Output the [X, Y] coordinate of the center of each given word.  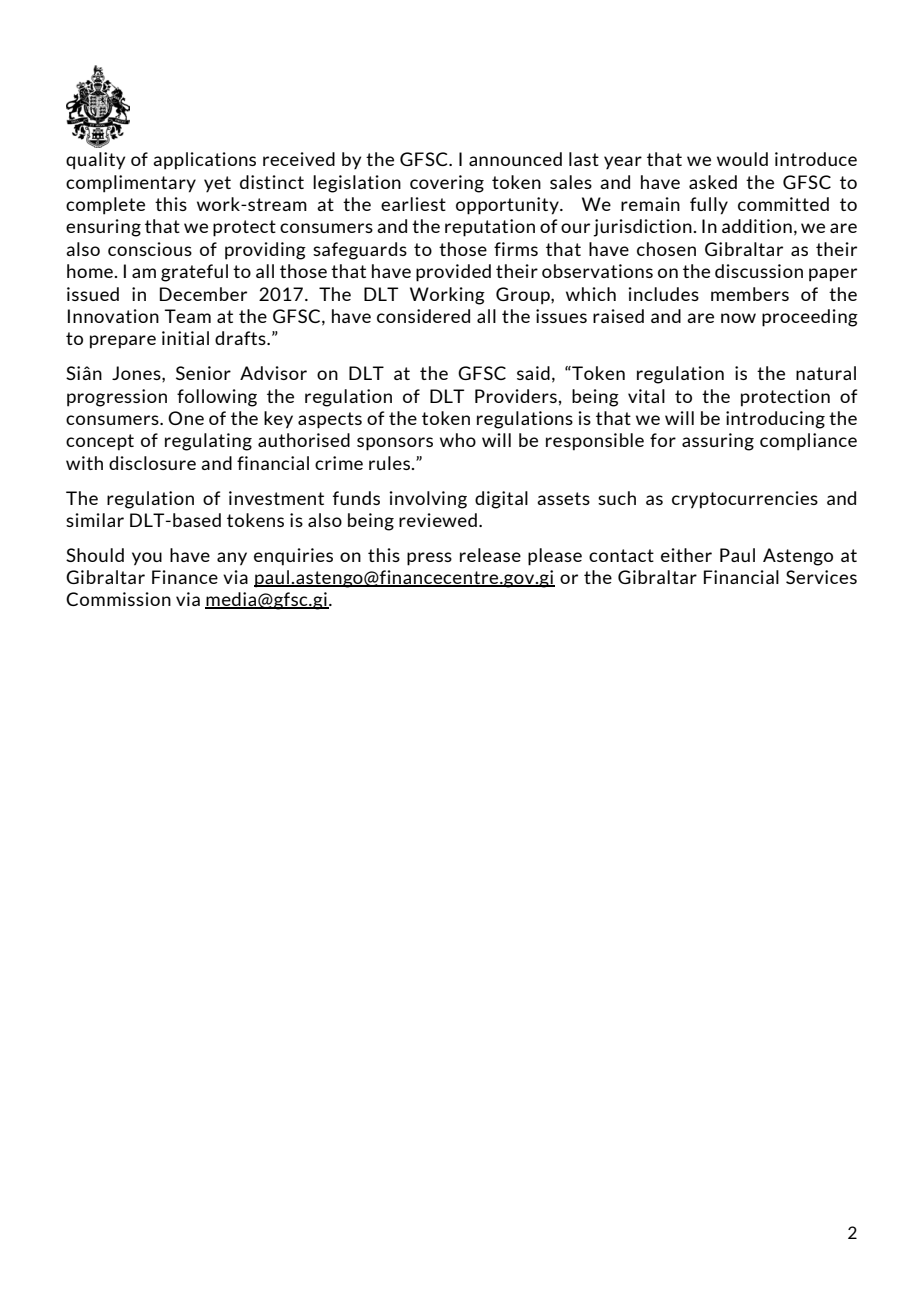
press [429, 559]
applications [204, 161]
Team [187, 316]
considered [423, 316]
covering [447, 184]
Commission [118, 599]
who [458, 440]
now [738, 318]
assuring [718, 442]
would [742, 159]
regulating [208, 442]
